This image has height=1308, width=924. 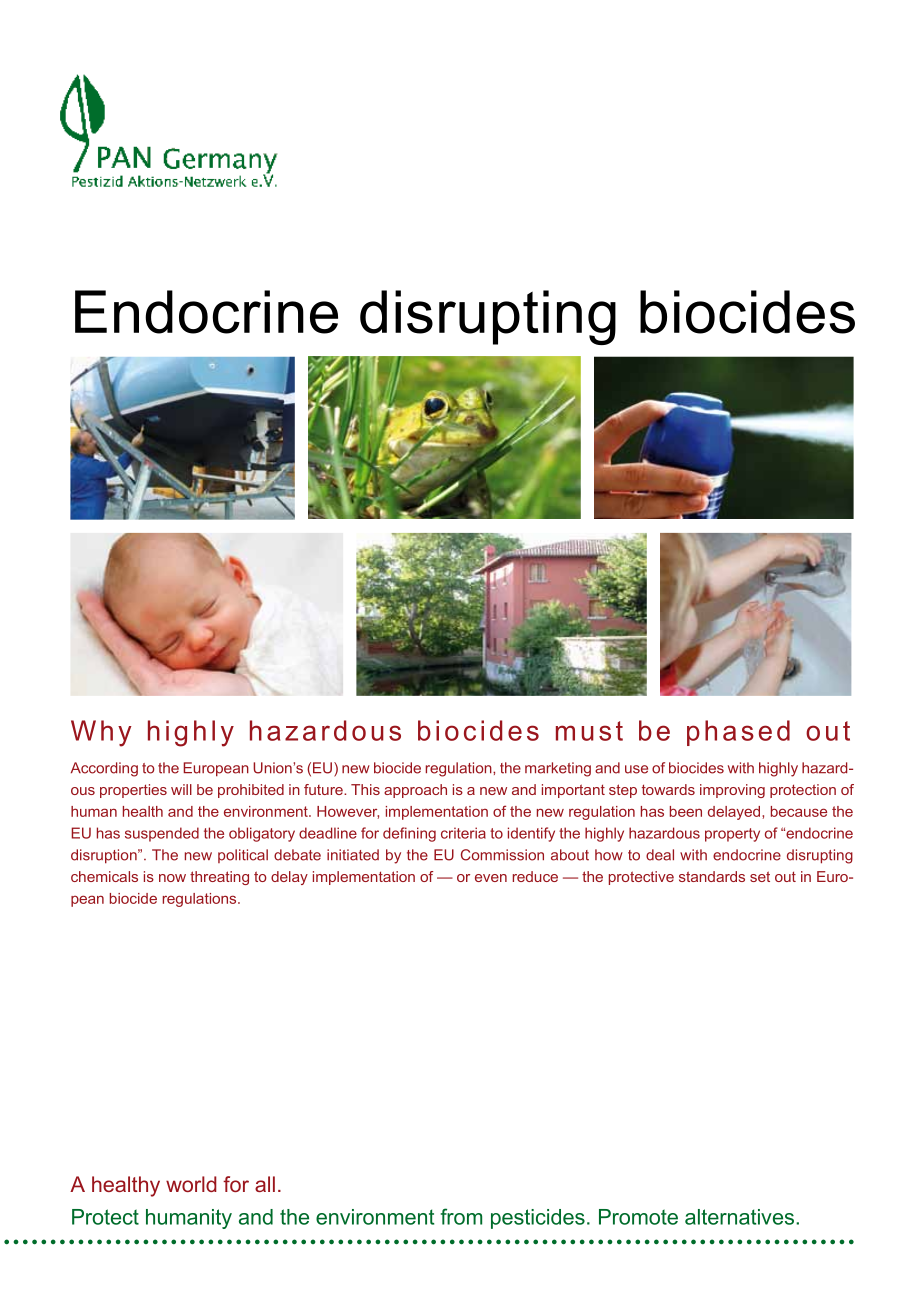 I want to click on pesticides, so click(x=538, y=1219).
